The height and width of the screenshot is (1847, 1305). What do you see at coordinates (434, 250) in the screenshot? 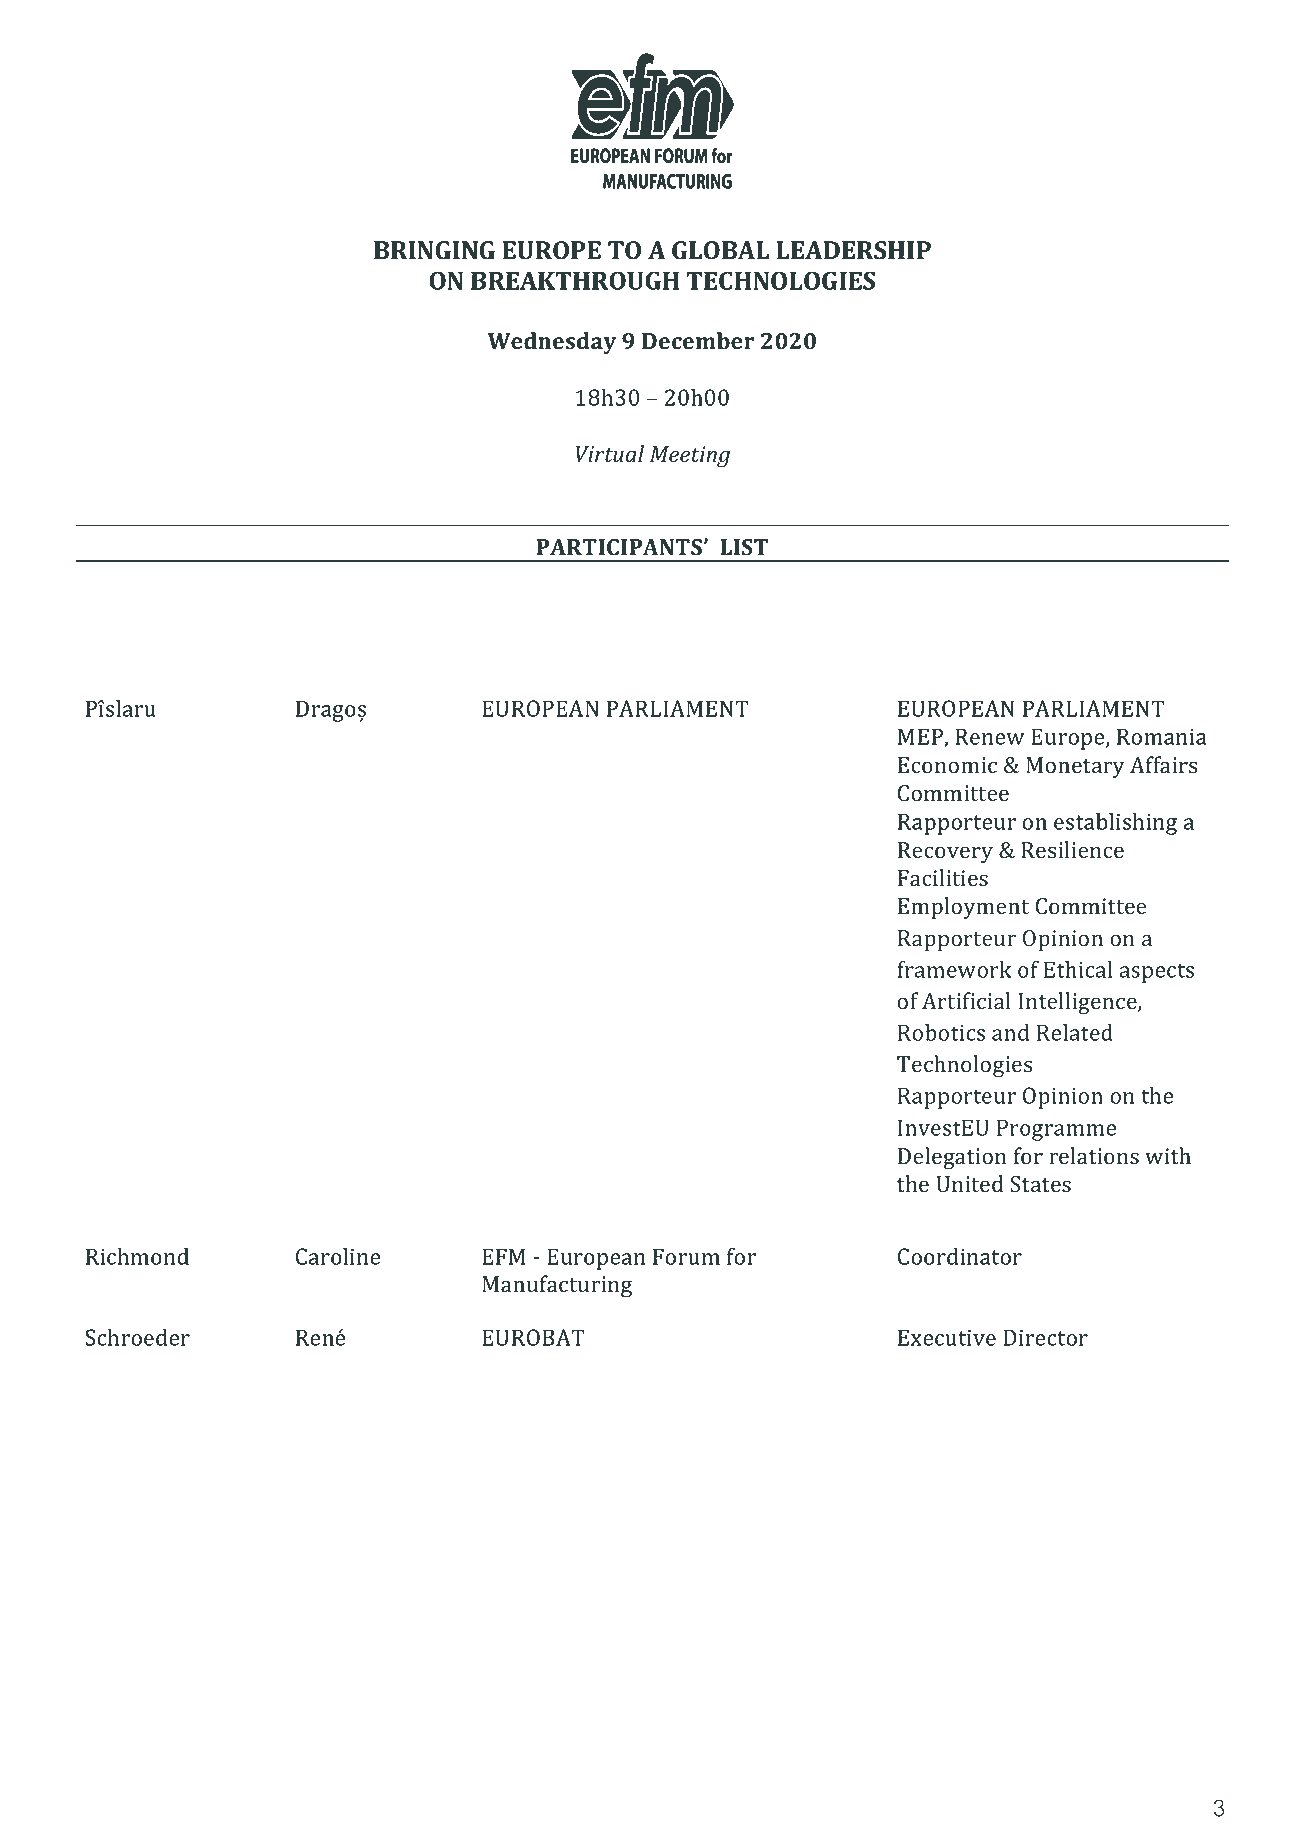
I see `BRINGING` at bounding box center [434, 250].
